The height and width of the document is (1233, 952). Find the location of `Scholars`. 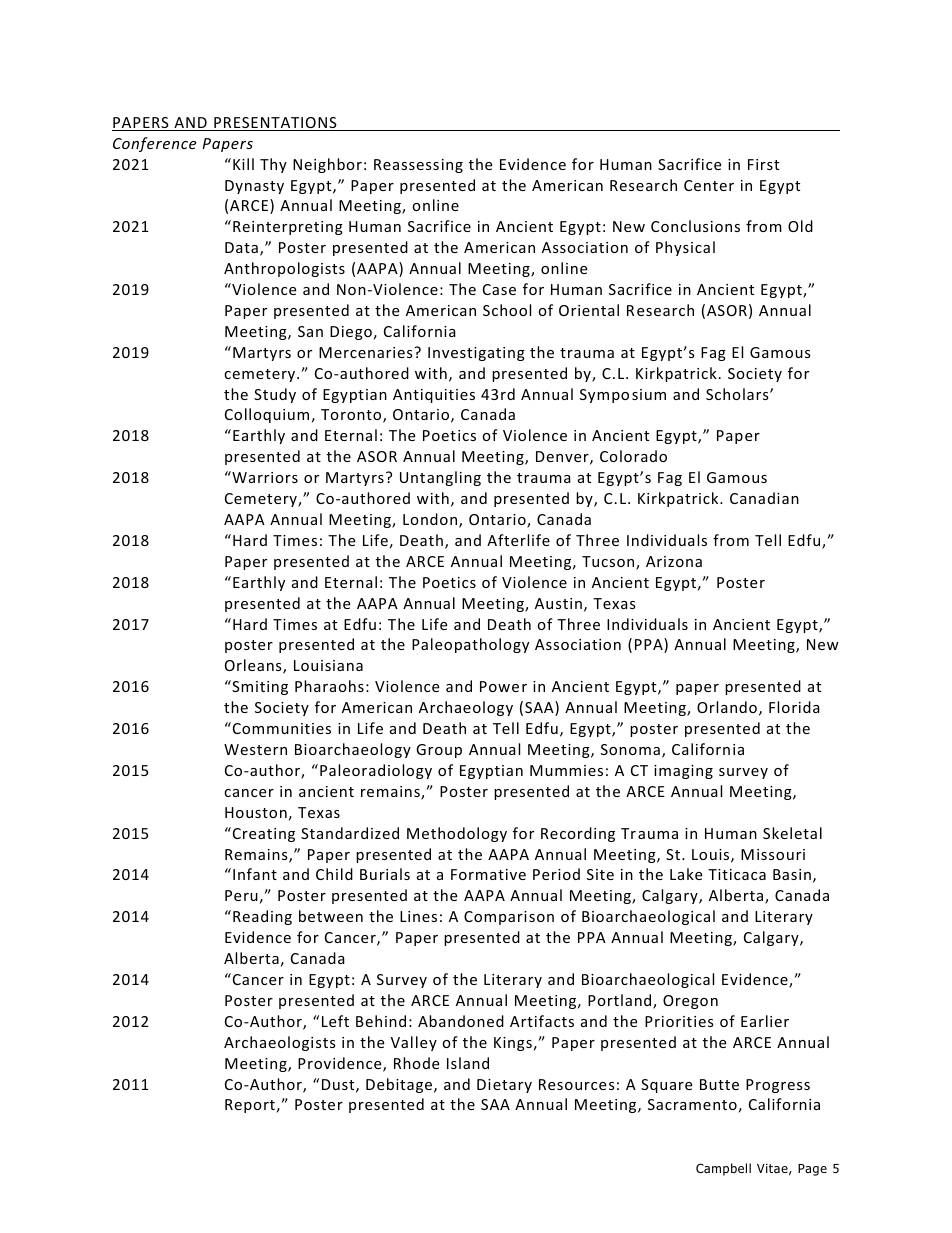

Scholars is located at coordinates (738, 394).
